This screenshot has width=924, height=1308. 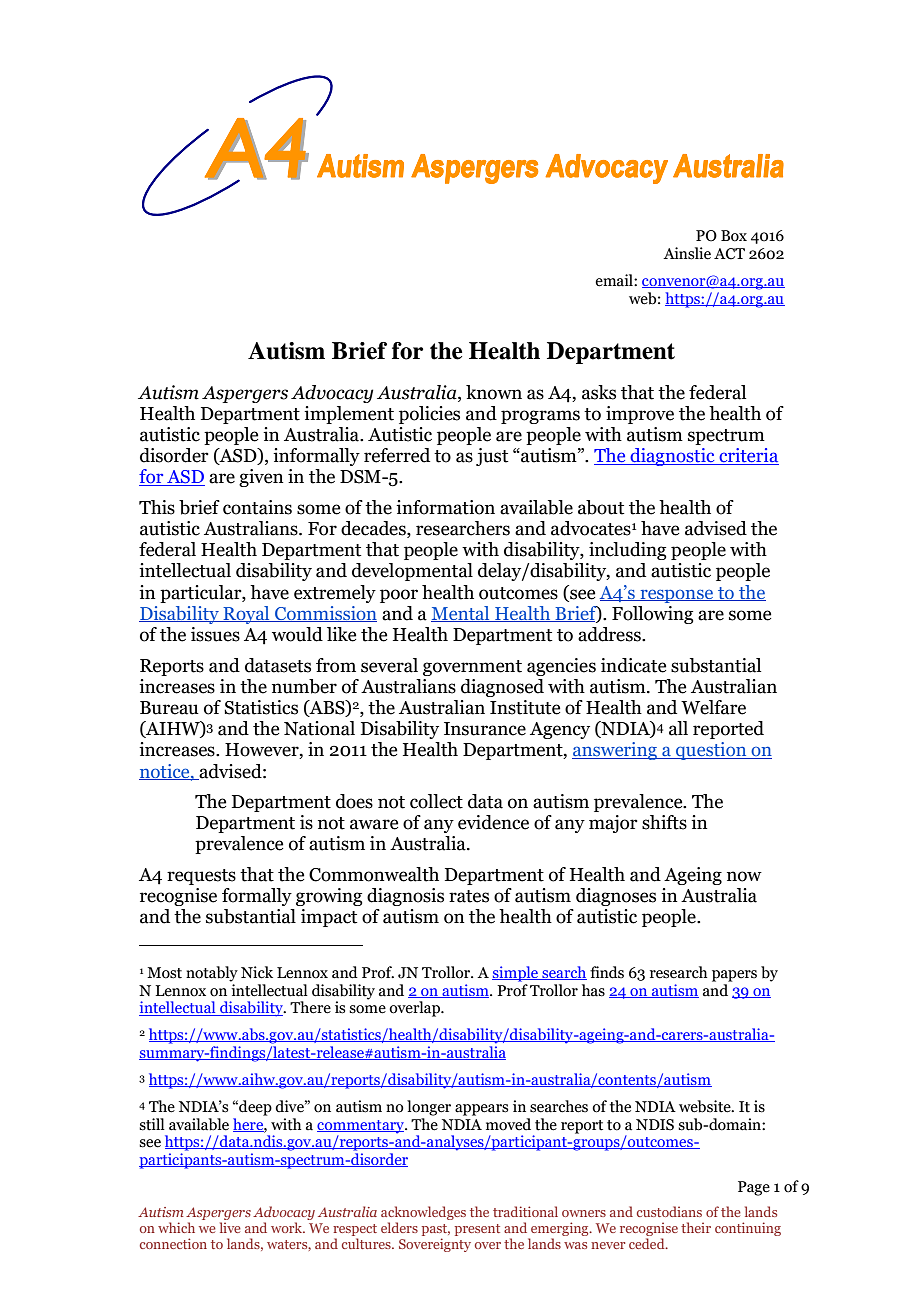 I want to click on papers, so click(x=734, y=976).
